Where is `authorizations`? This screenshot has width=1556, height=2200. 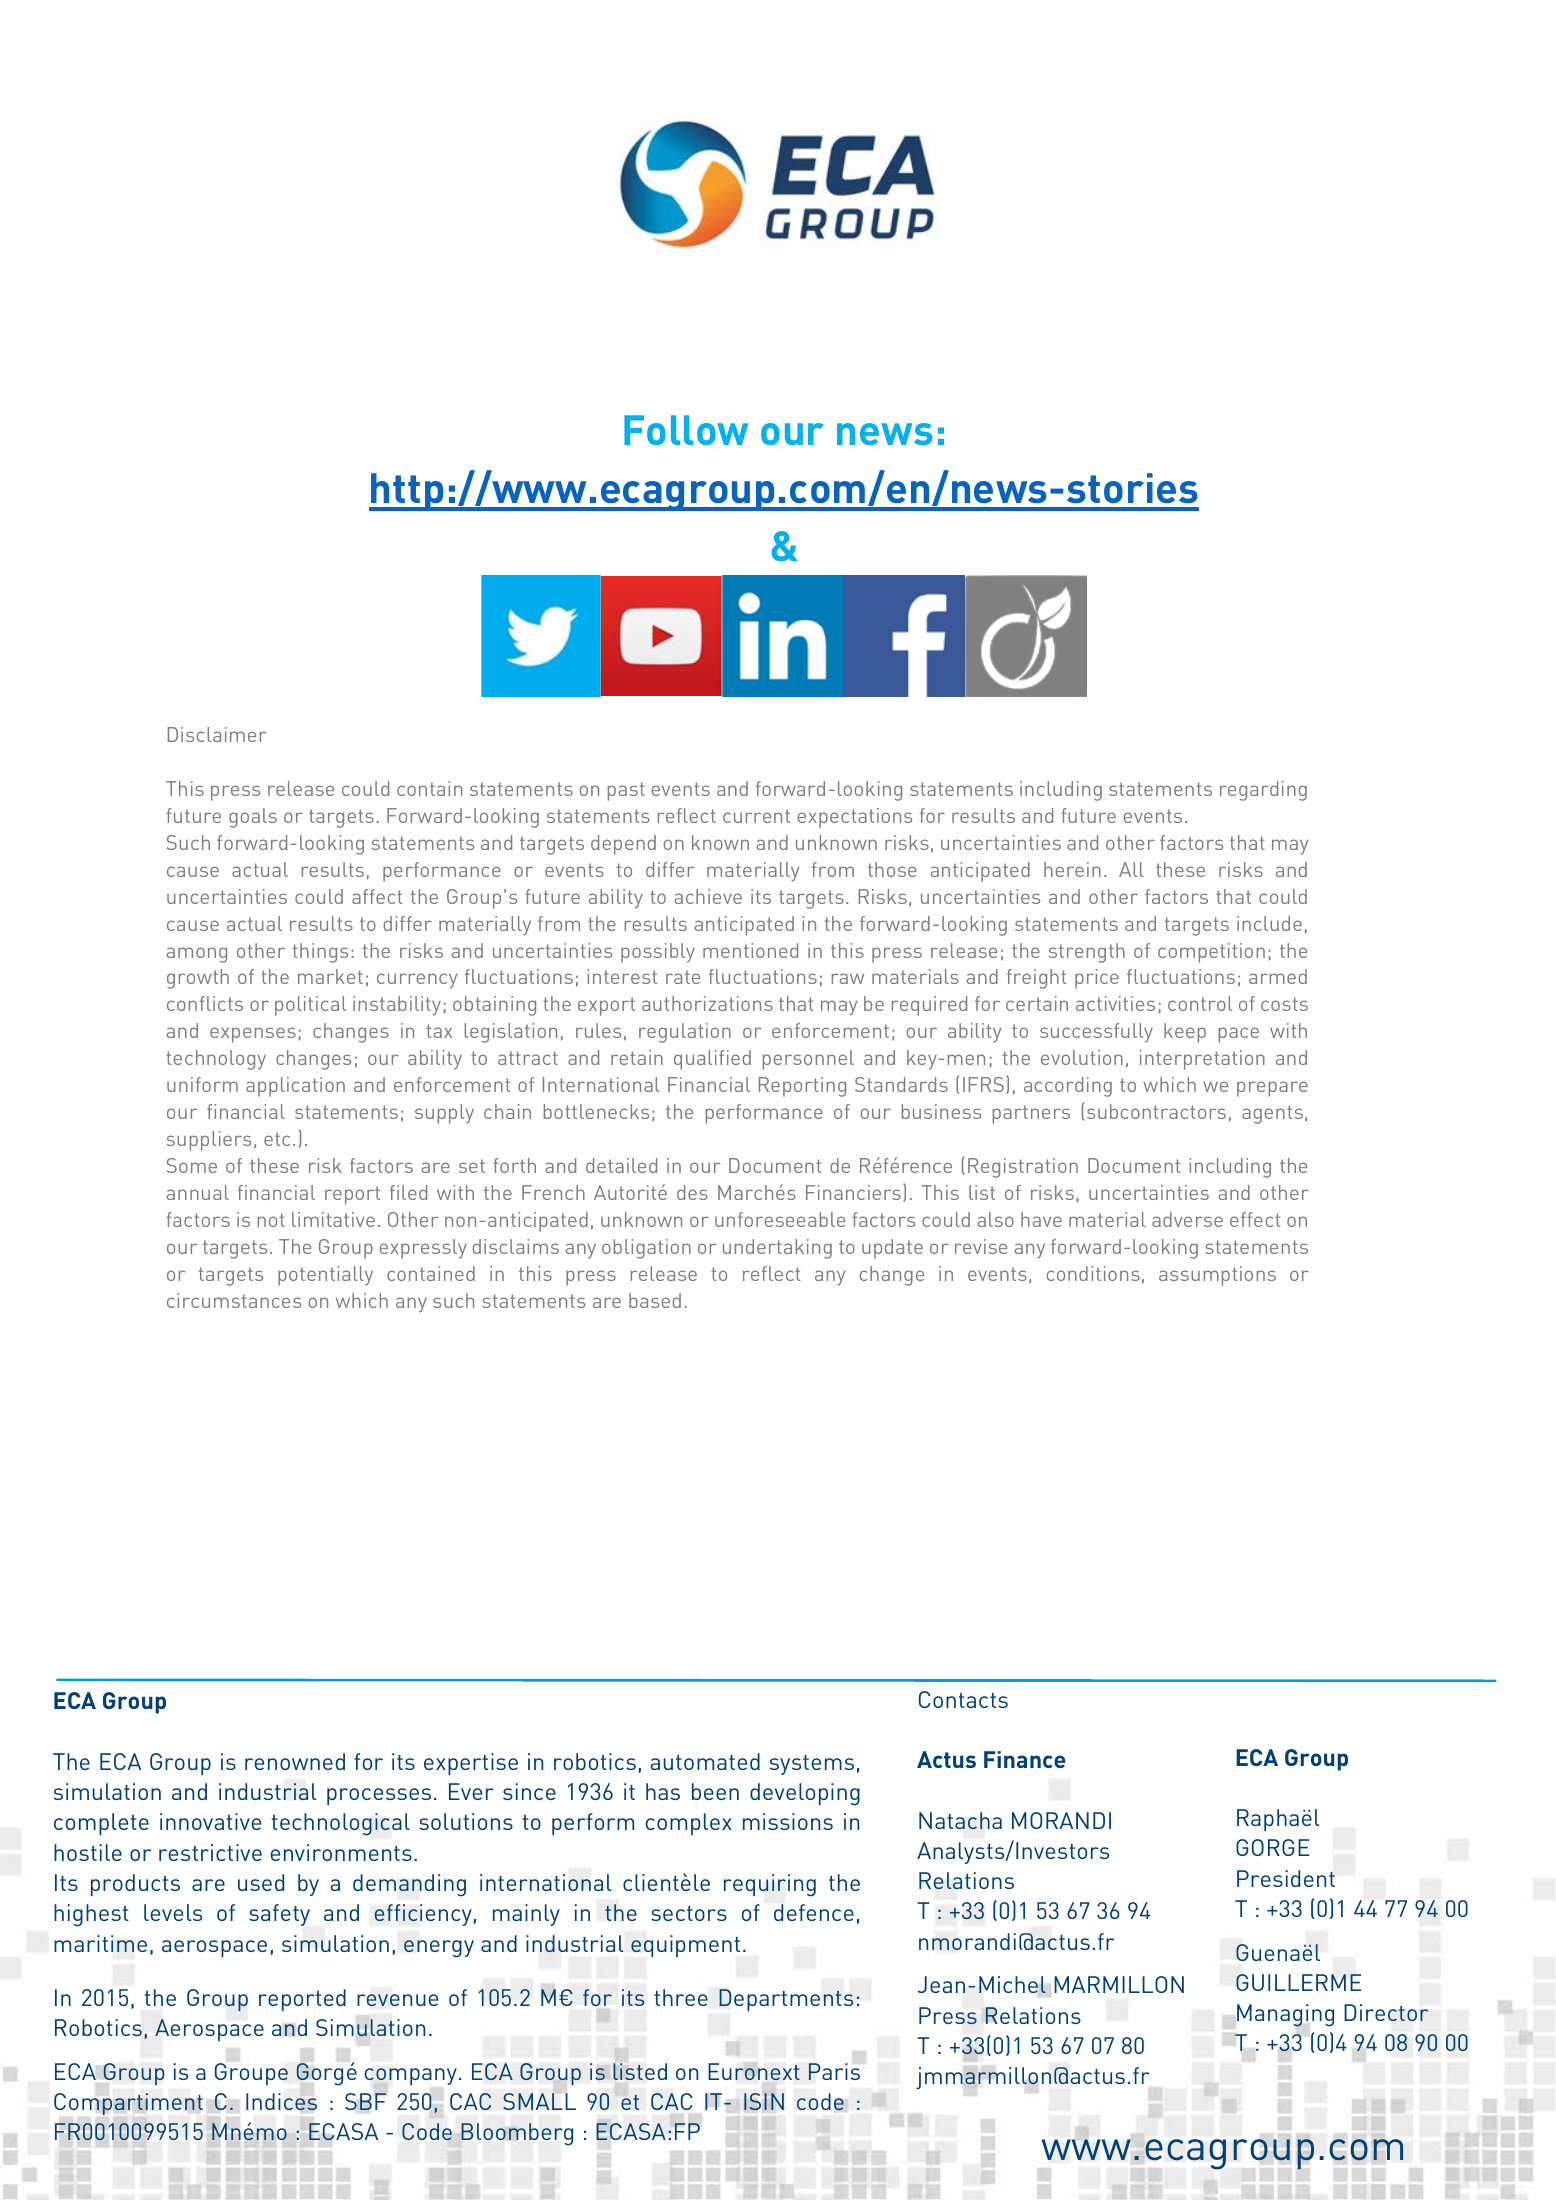
authorizations is located at coordinates (707, 1003).
